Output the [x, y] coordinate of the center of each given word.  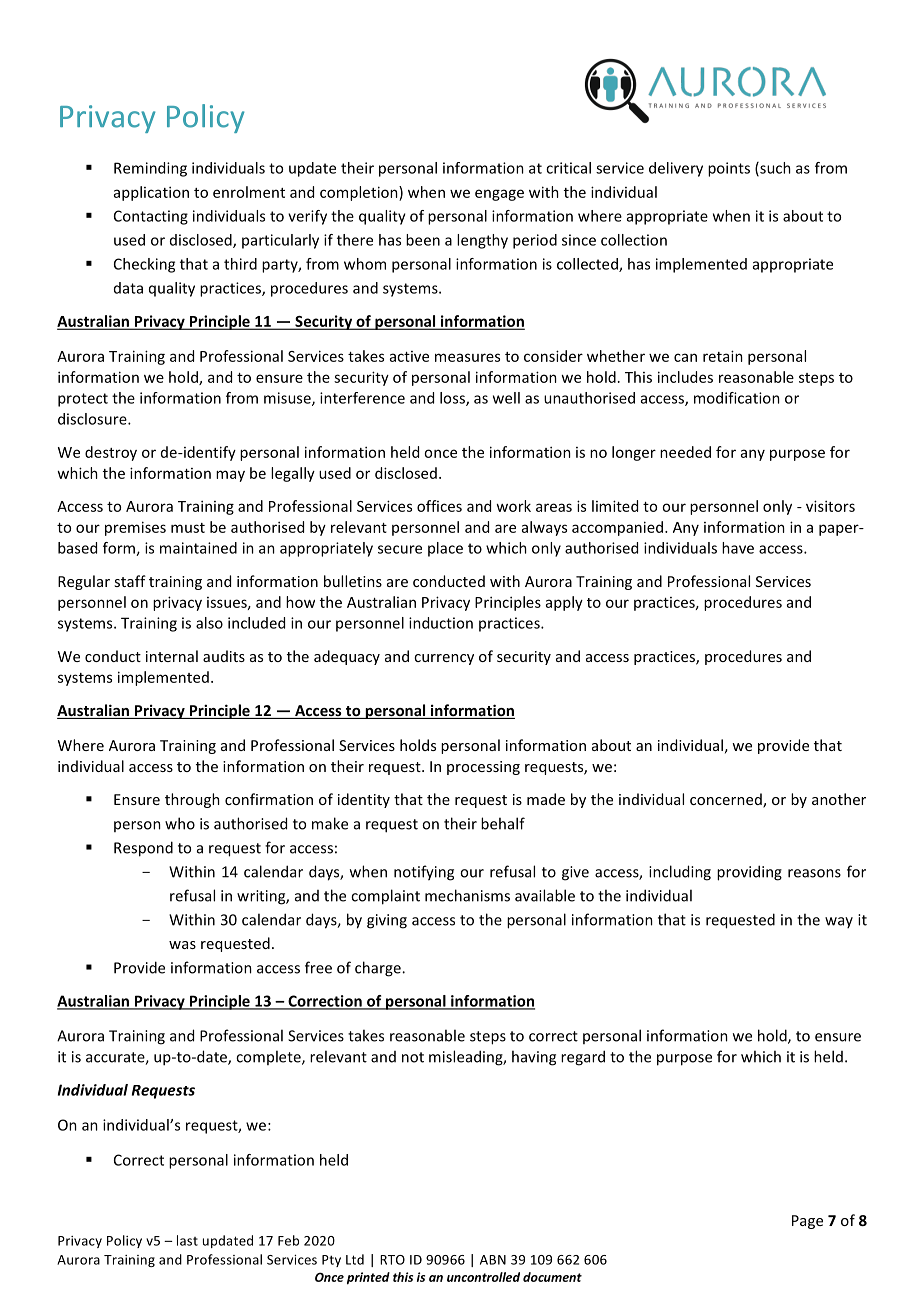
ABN [493, 1260]
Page [807, 1222]
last [187, 1240]
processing [483, 768]
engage [499, 195]
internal [172, 656]
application [151, 193]
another [839, 799]
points [729, 169]
